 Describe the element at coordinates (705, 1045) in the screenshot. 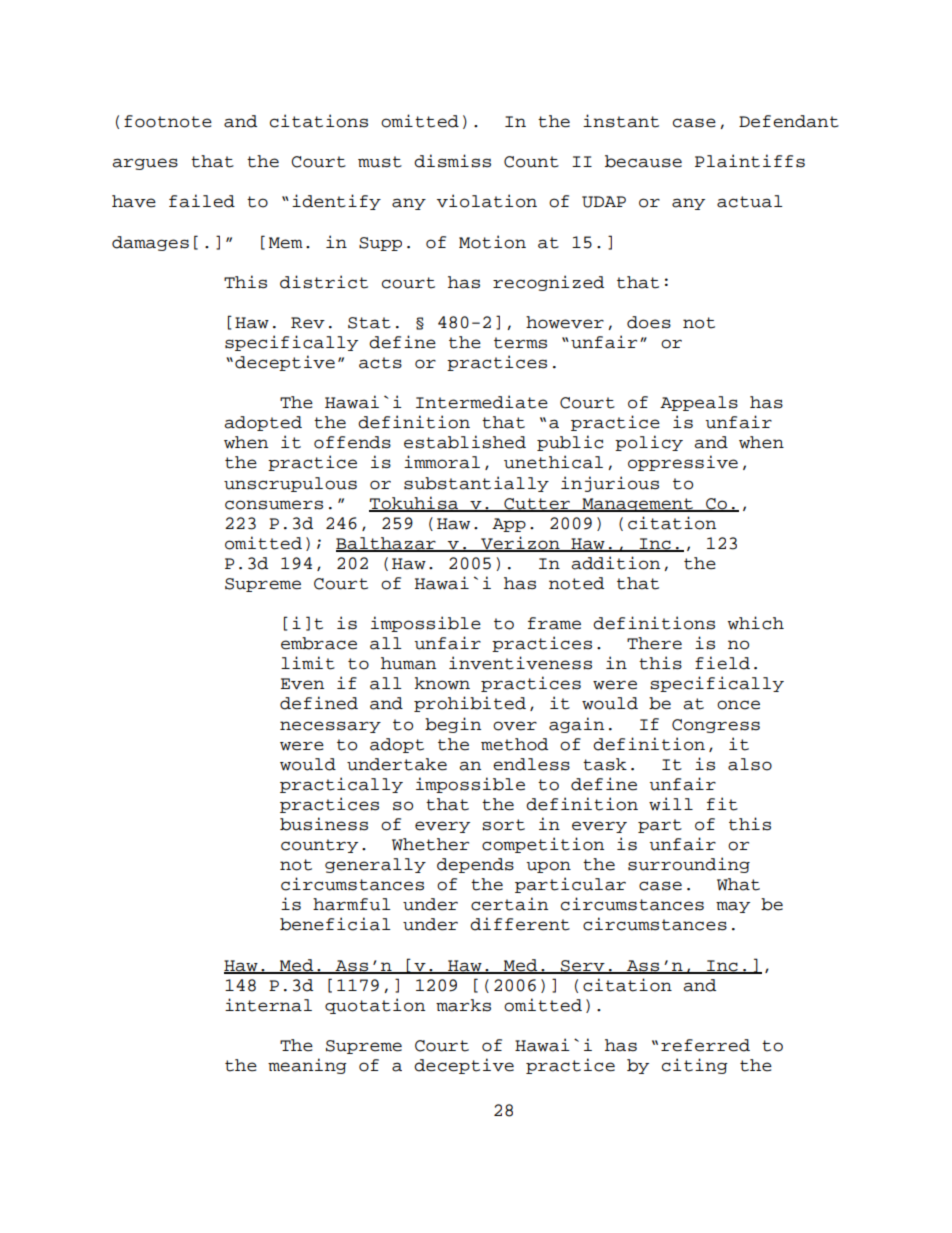

I see `referred` at that location.
